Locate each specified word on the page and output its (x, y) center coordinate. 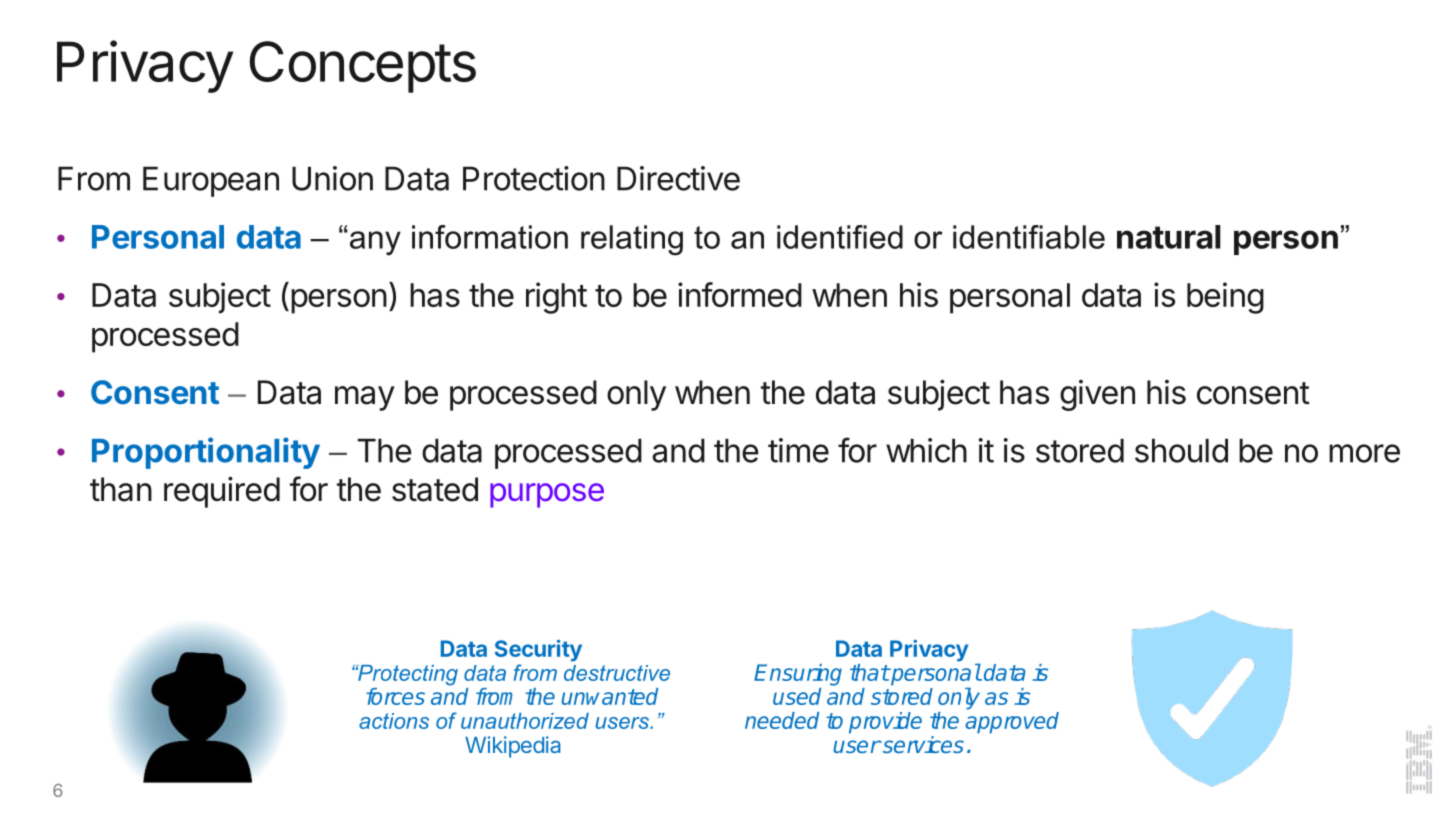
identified (840, 237)
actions (394, 721)
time (798, 450)
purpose (547, 495)
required (222, 492)
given (1097, 395)
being (1225, 298)
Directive (678, 178)
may (365, 398)
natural (1169, 237)
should (1181, 450)
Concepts (362, 67)
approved (1012, 723)
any (374, 243)
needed (782, 720)
